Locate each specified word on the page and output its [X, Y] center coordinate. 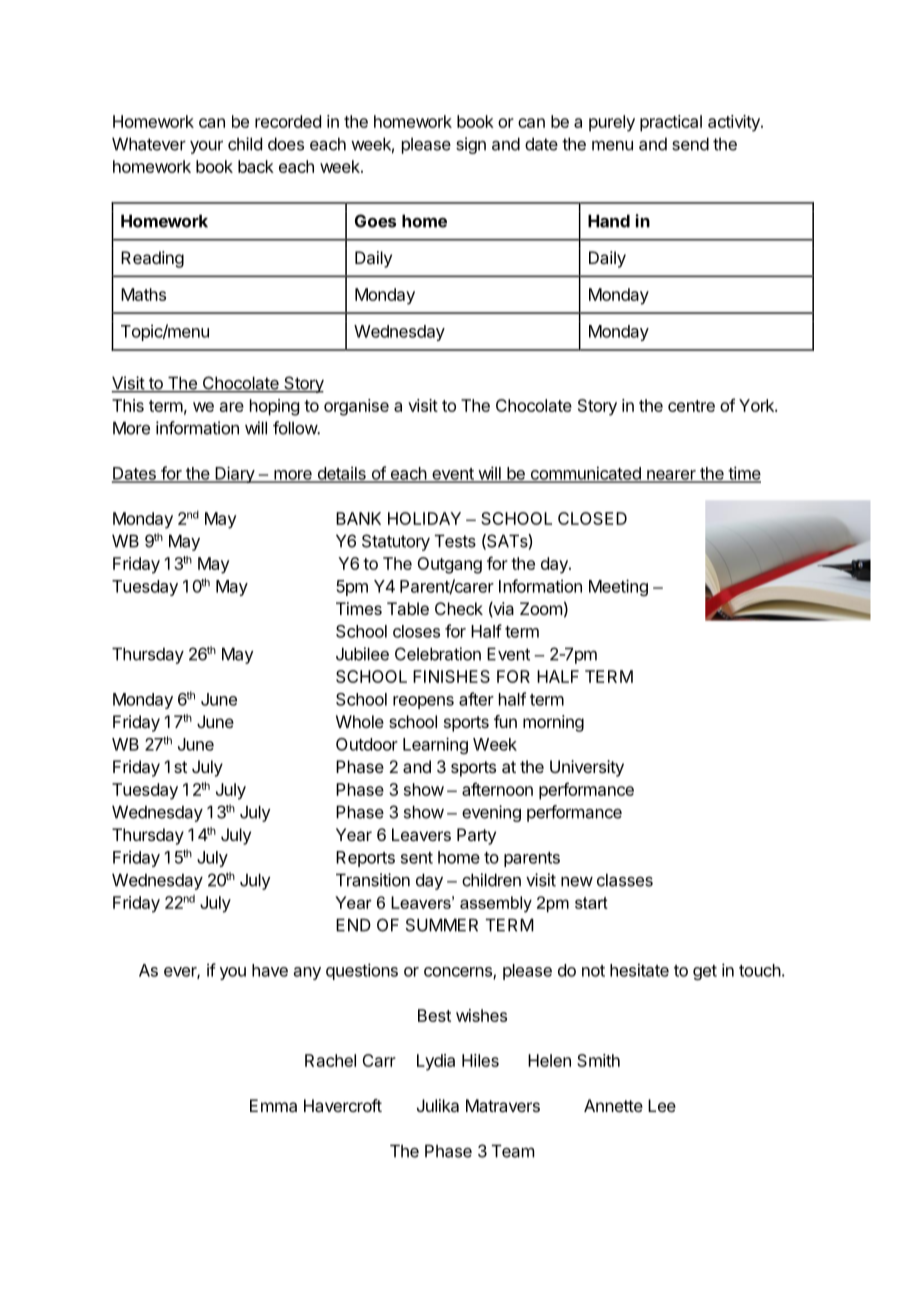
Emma [273, 1105]
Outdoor [367, 744]
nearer [671, 476]
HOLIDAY [424, 518]
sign [471, 145]
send [690, 144]
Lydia [436, 1062]
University [587, 768]
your [206, 147]
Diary [234, 474]
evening [491, 813]
